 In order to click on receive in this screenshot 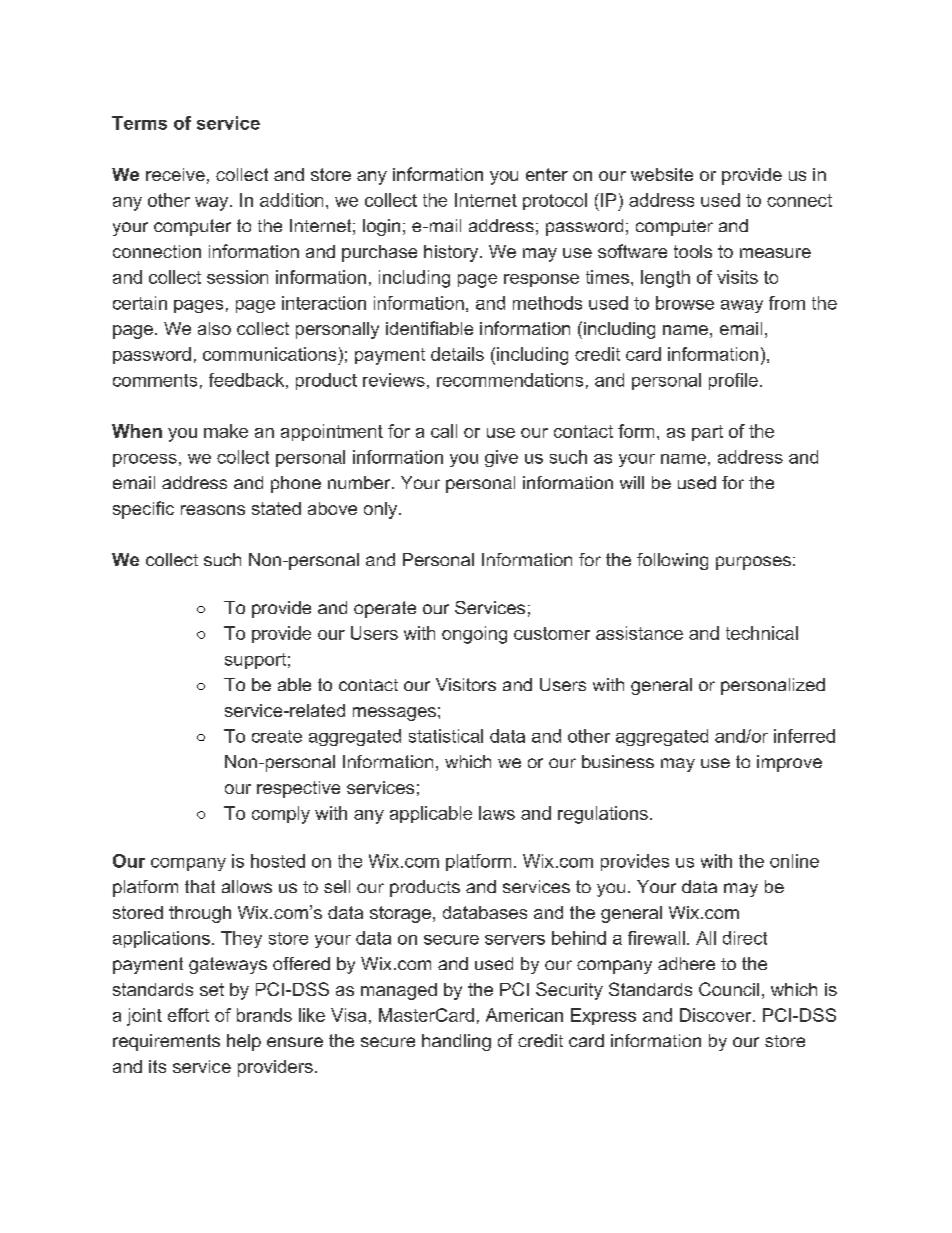, I will do `click(175, 174)`.
